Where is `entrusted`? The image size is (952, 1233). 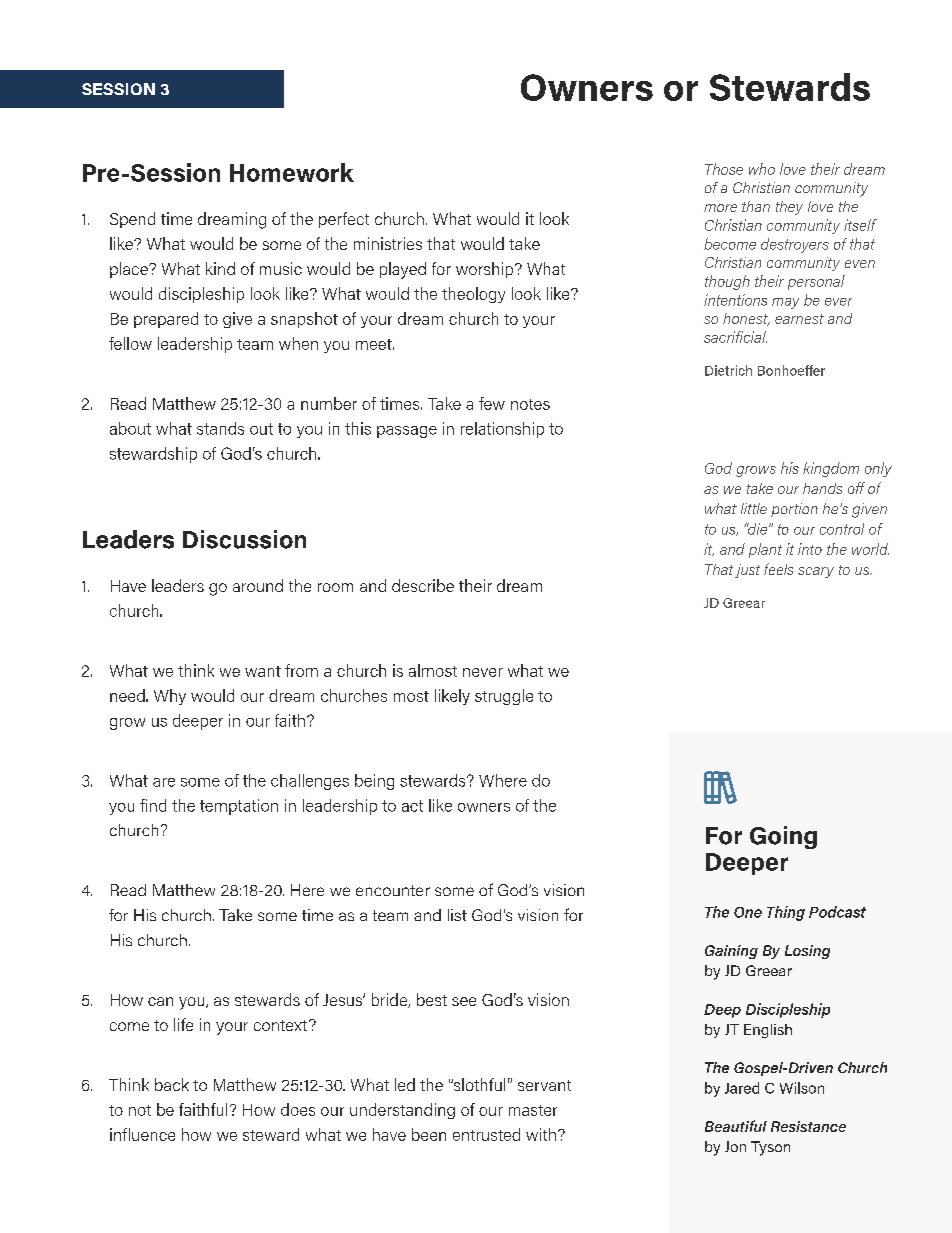 entrusted is located at coordinates (486, 1134).
